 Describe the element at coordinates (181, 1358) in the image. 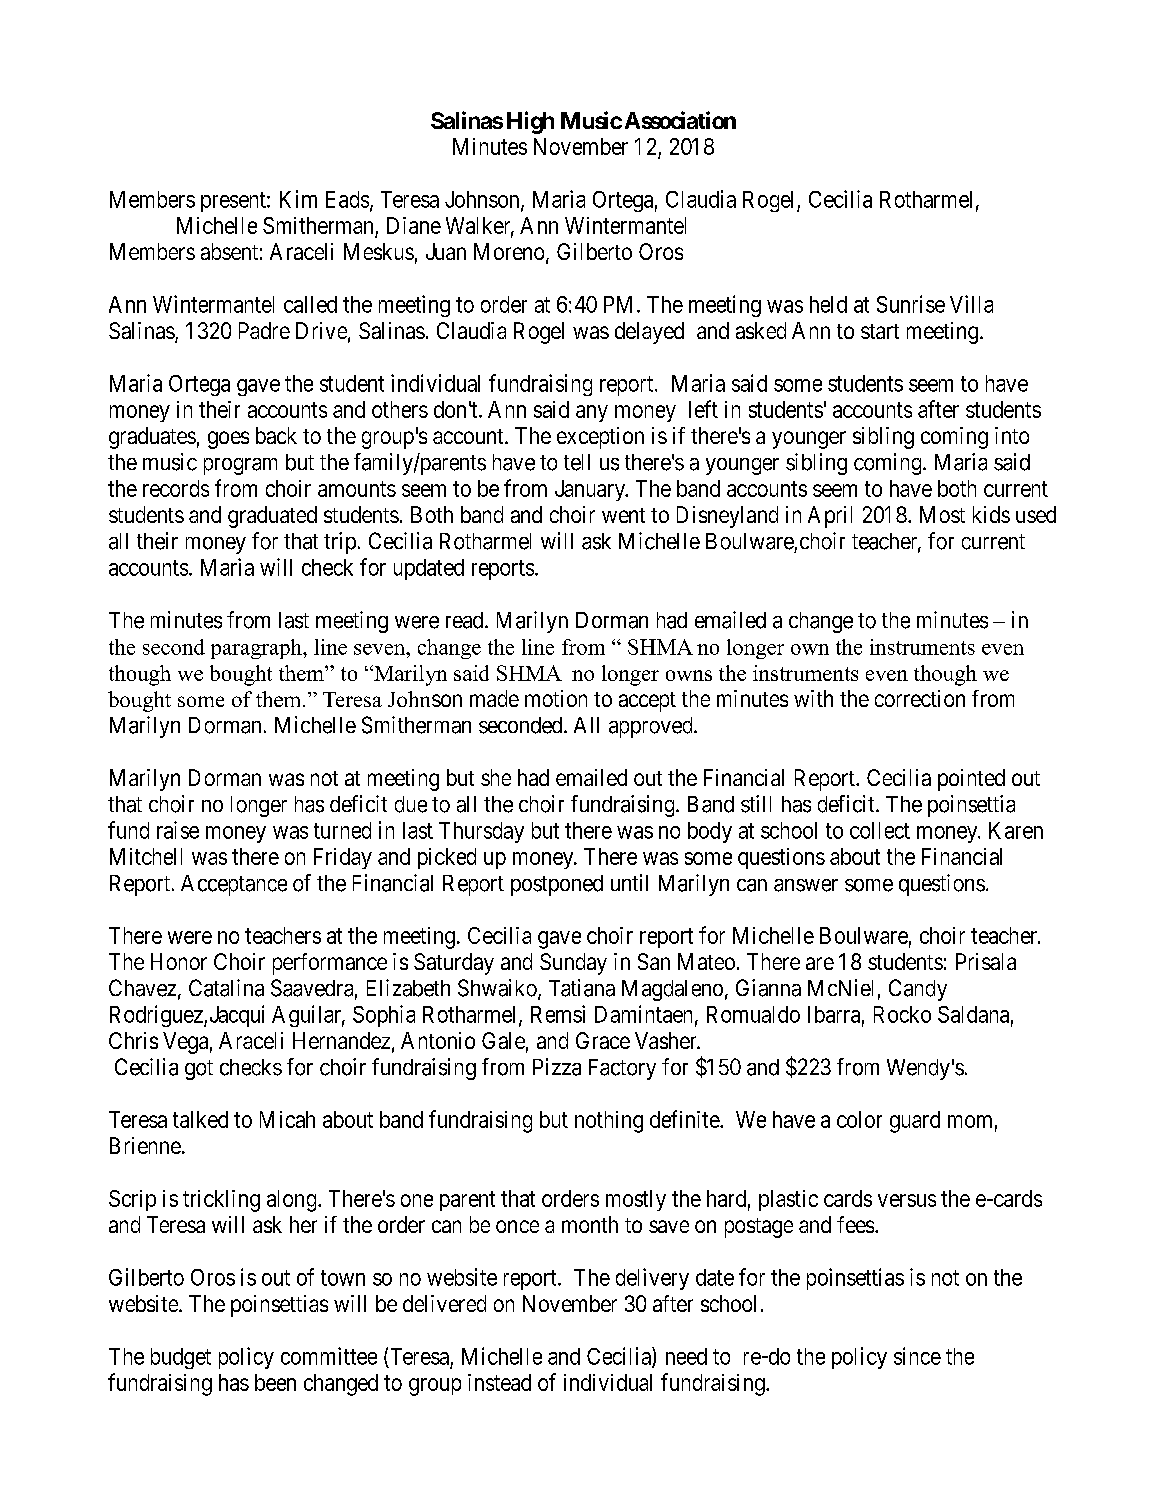

I see `budget` at that location.
